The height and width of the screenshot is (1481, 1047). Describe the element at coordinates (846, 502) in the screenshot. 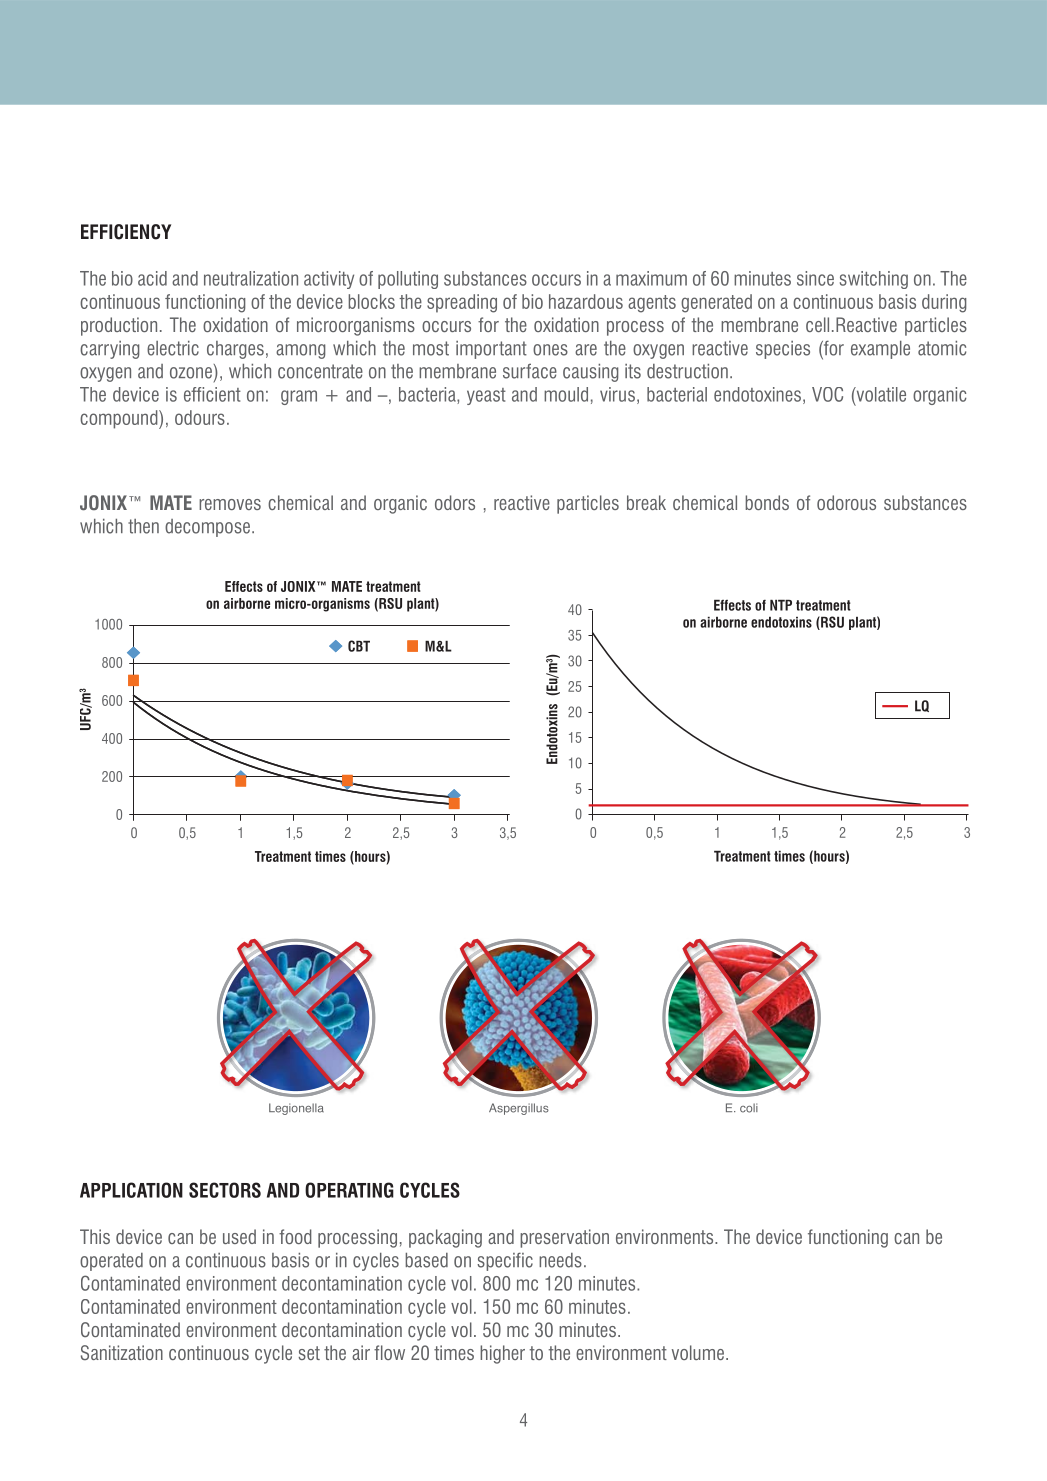

I see `odorous` at that location.
